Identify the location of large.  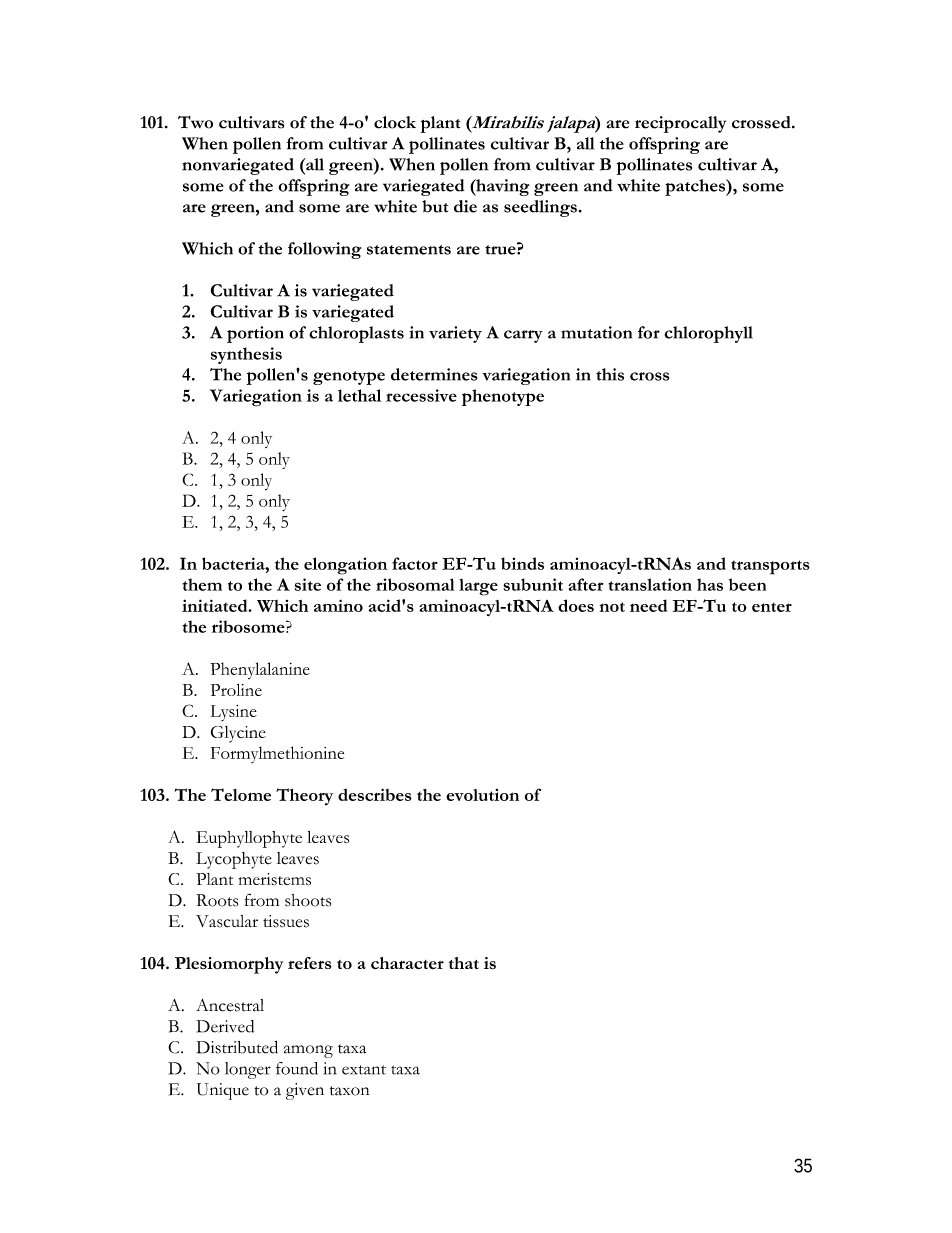
(478, 587).
